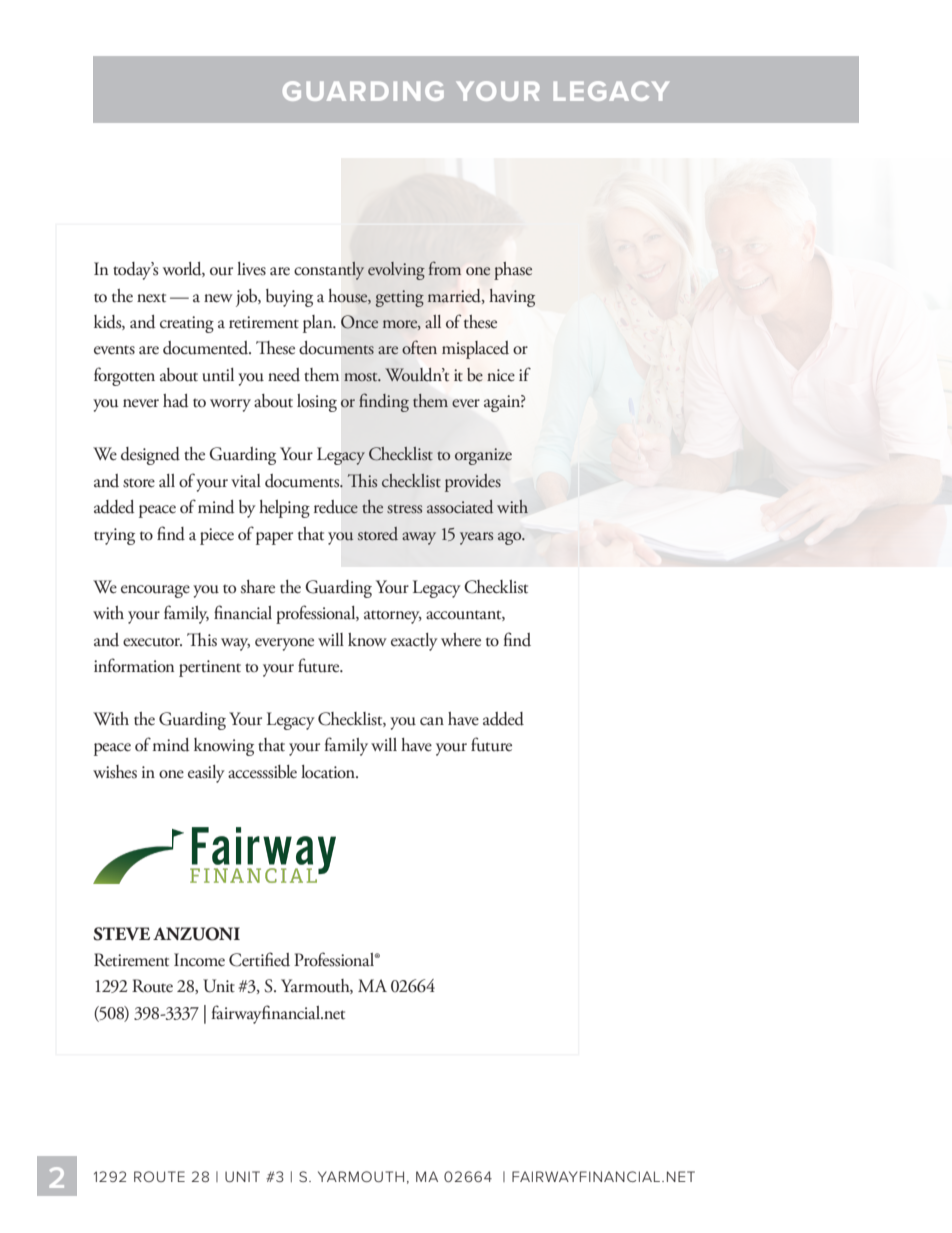 Image resolution: width=952 pixels, height=1233 pixels. What do you see at coordinates (258, 587) in the screenshot?
I see `share` at bounding box center [258, 587].
